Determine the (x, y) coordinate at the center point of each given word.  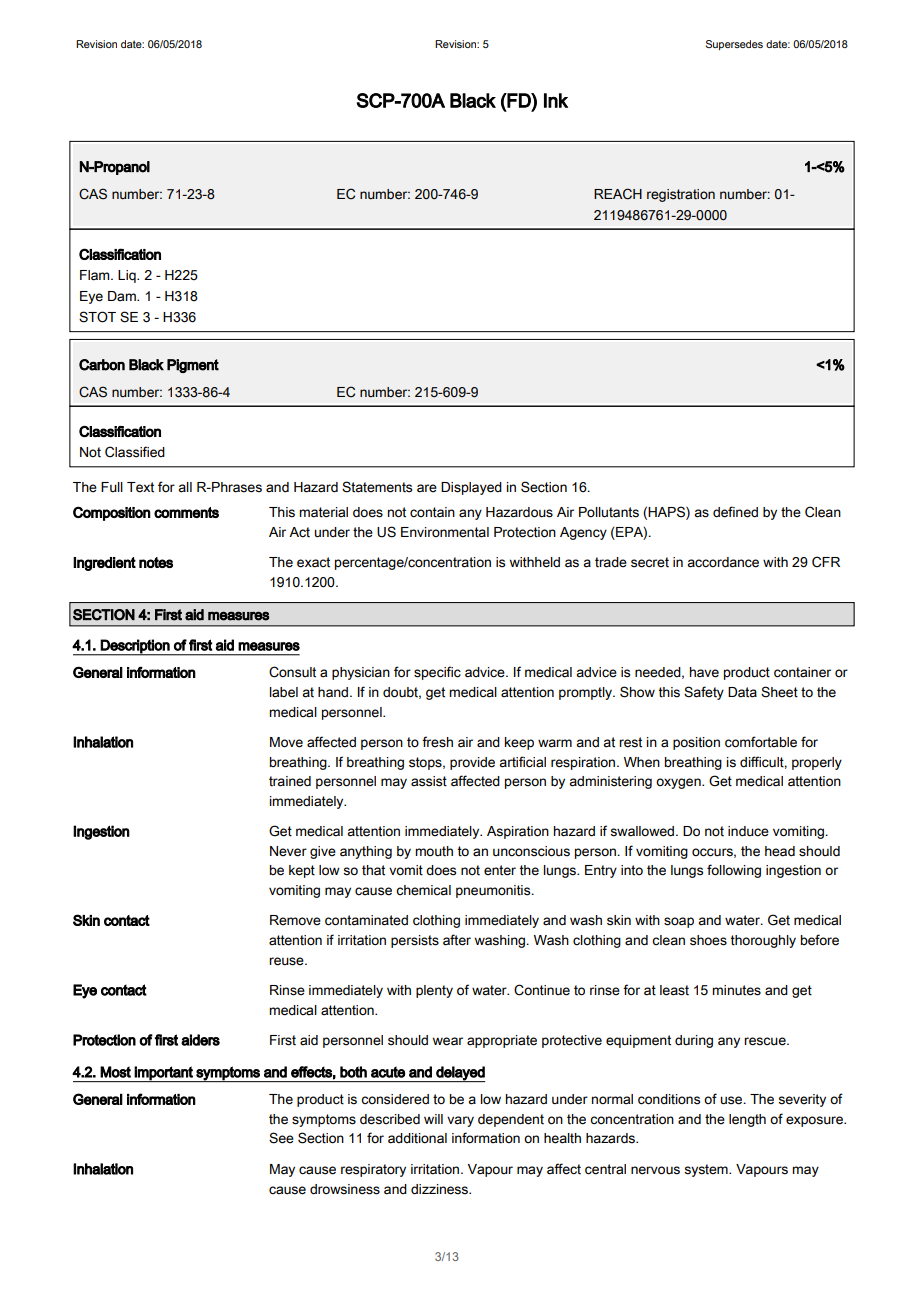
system (707, 1170)
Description (135, 647)
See (281, 1138)
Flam (96, 275)
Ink (556, 100)
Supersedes (734, 45)
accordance (723, 562)
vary (460, 1121)
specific (437, 673)
